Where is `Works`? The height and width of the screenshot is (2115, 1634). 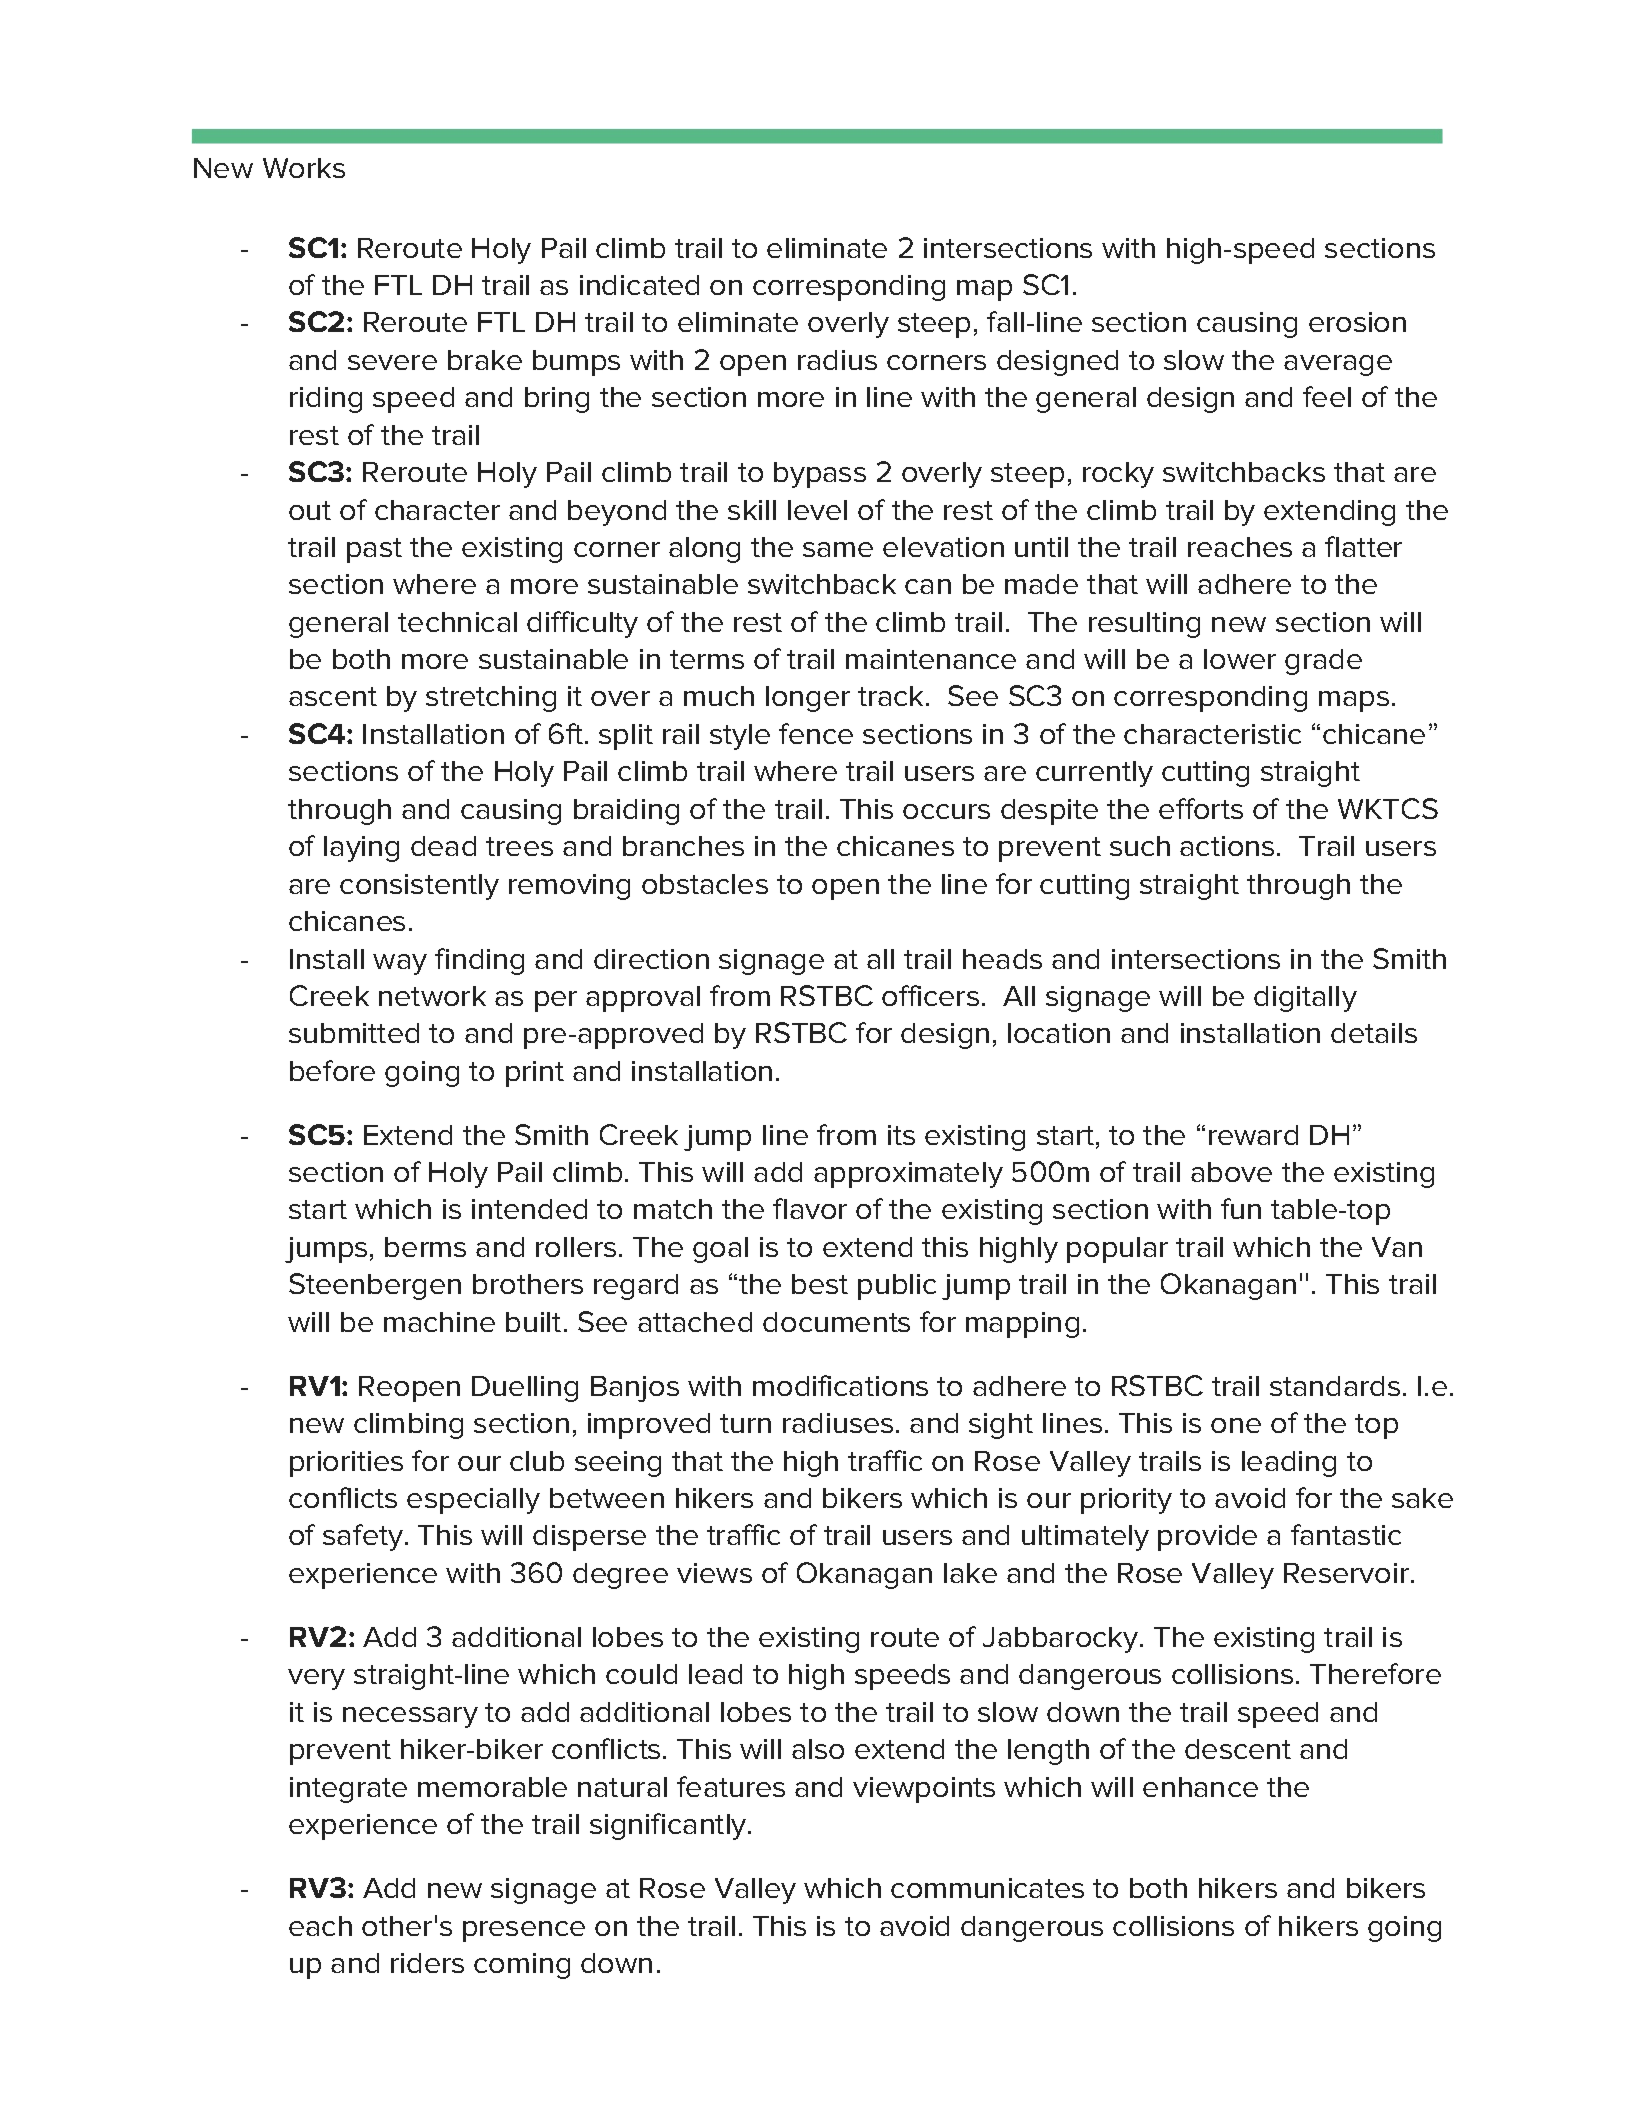 Works is located at coordinates (304, 168).
